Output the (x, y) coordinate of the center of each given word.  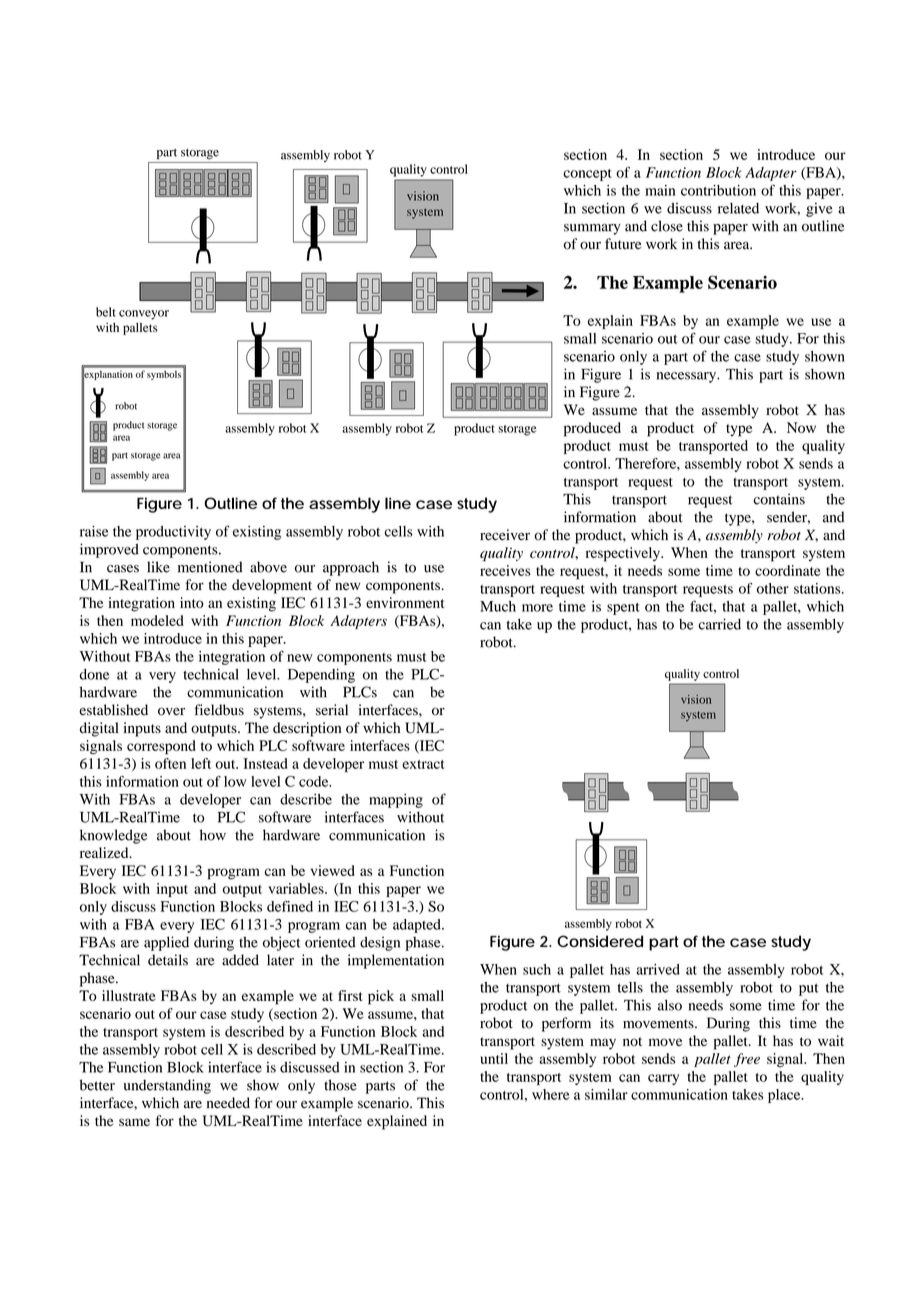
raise (94, 531)
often (170, 763)
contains (779, 499)
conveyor (144, 315)
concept (587, 175)
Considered (600, 941)
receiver (505, 535)
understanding (167, 1086)
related (738, 208)
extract (423, 764)
